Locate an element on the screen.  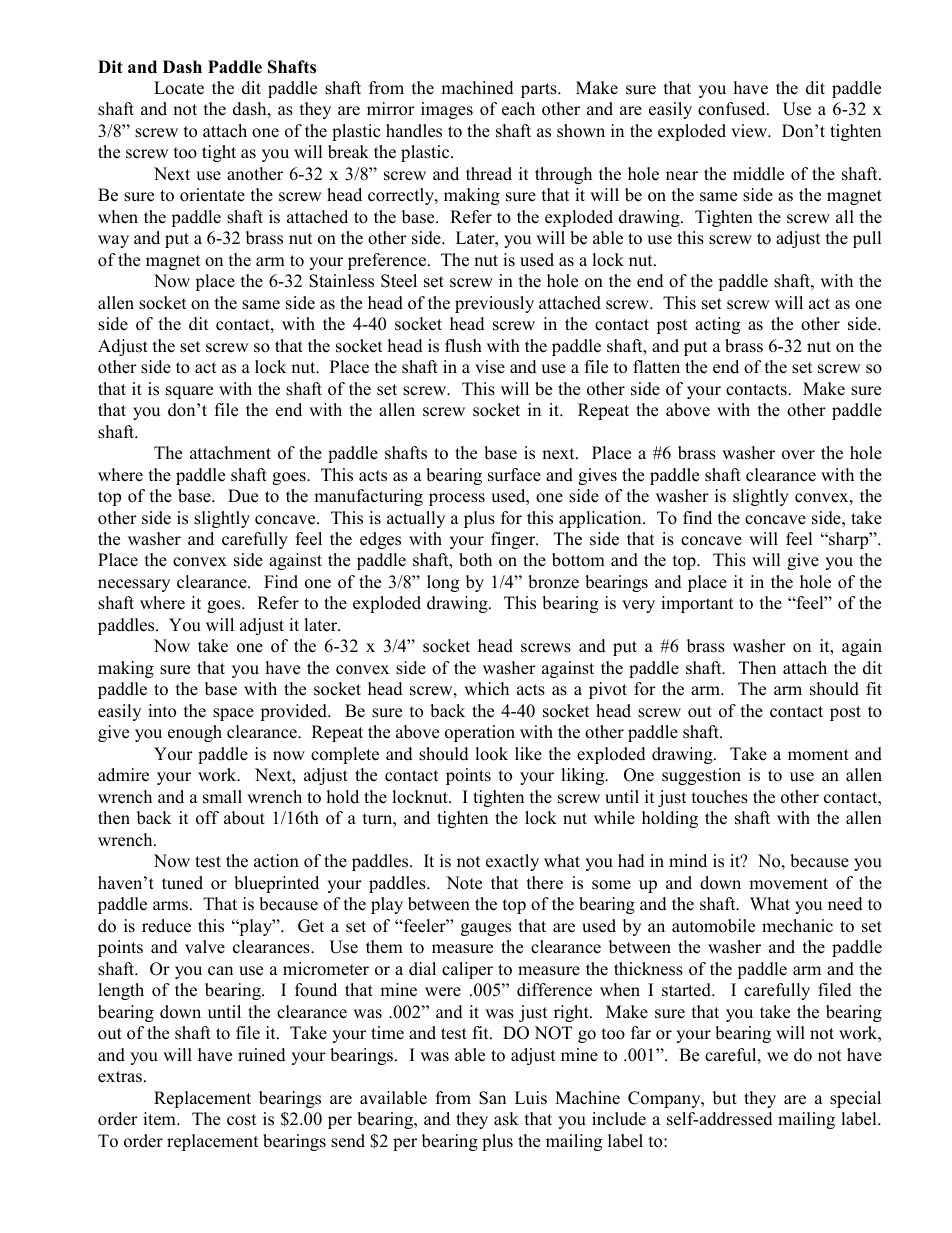
necessary is located at coordinates (134, 585).
